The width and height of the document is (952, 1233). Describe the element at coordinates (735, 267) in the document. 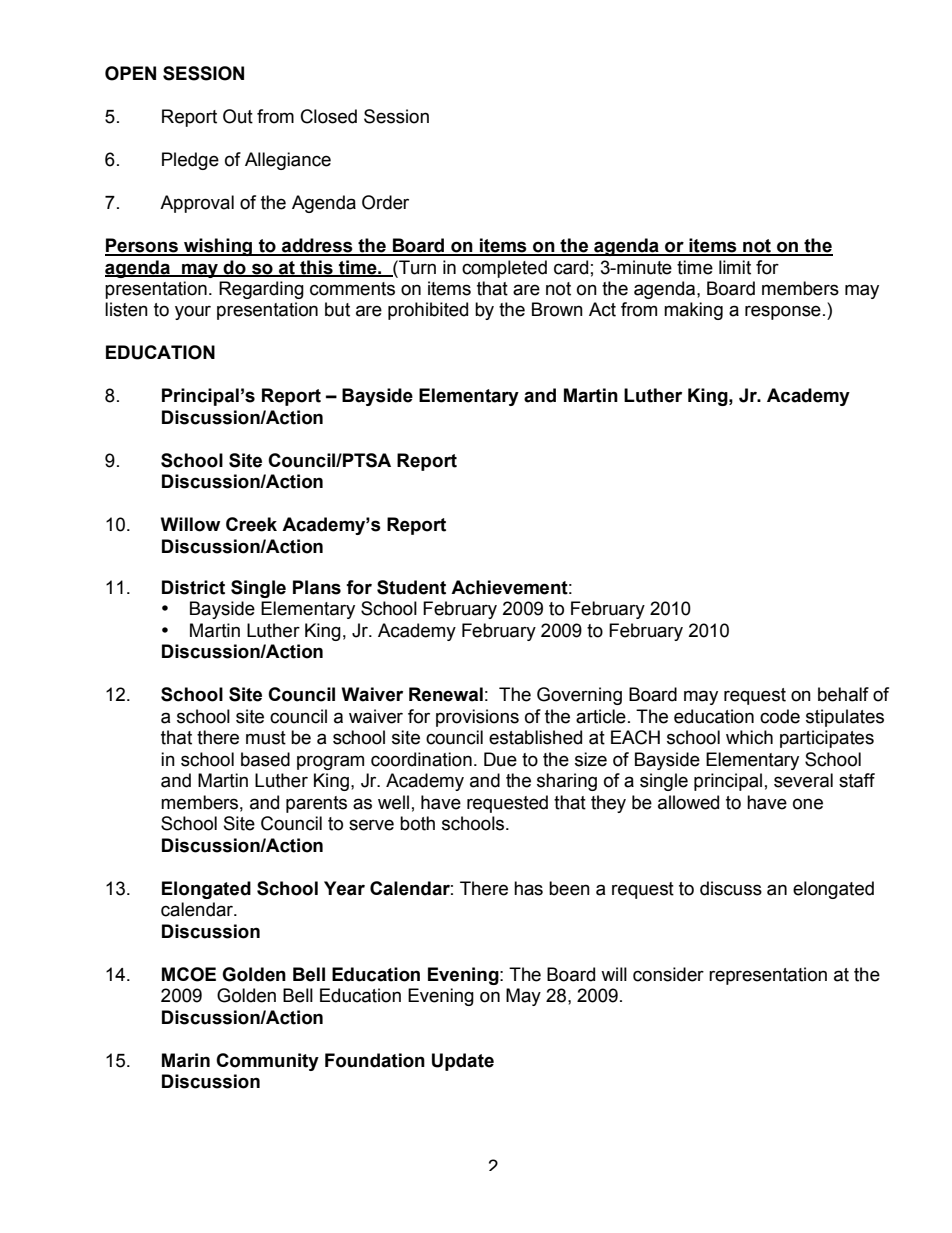

I see `limit` at that location.
